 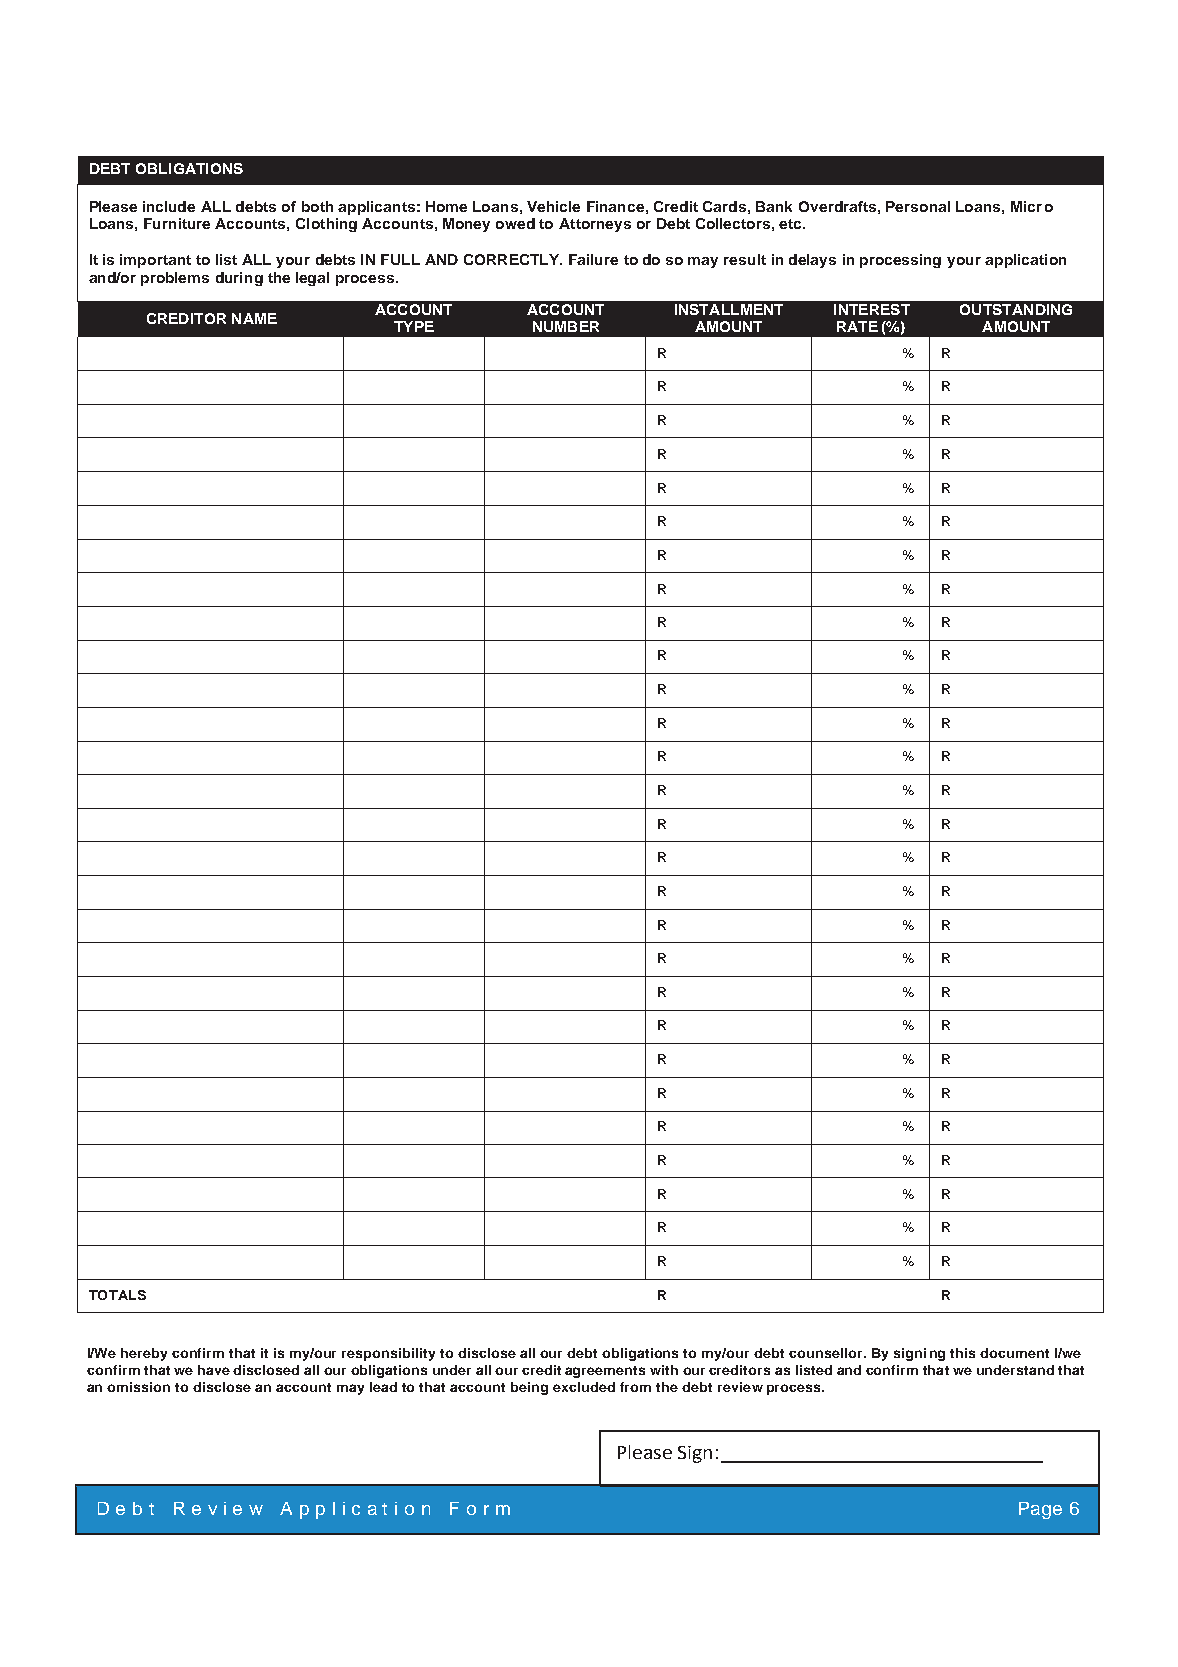 I want to click on have, so click(x=214, y=1370).
